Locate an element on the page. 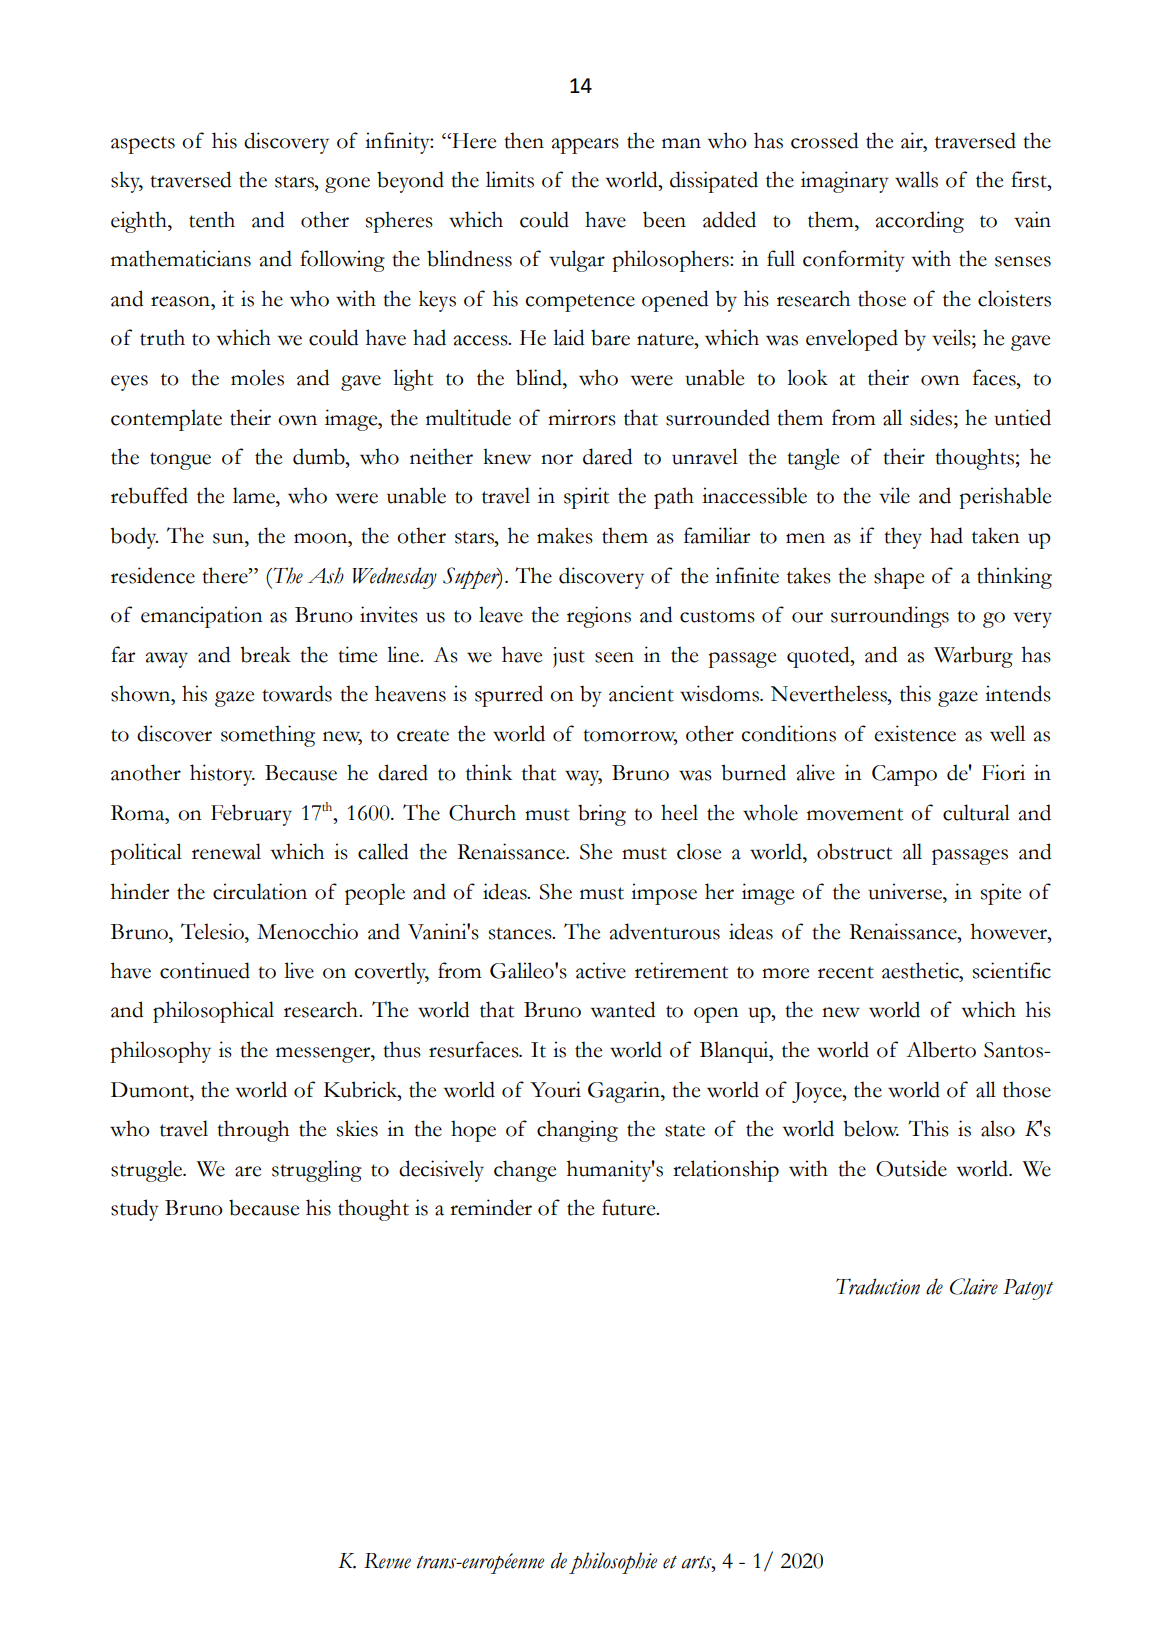  Revue is located at coordinates (387, 1561).
